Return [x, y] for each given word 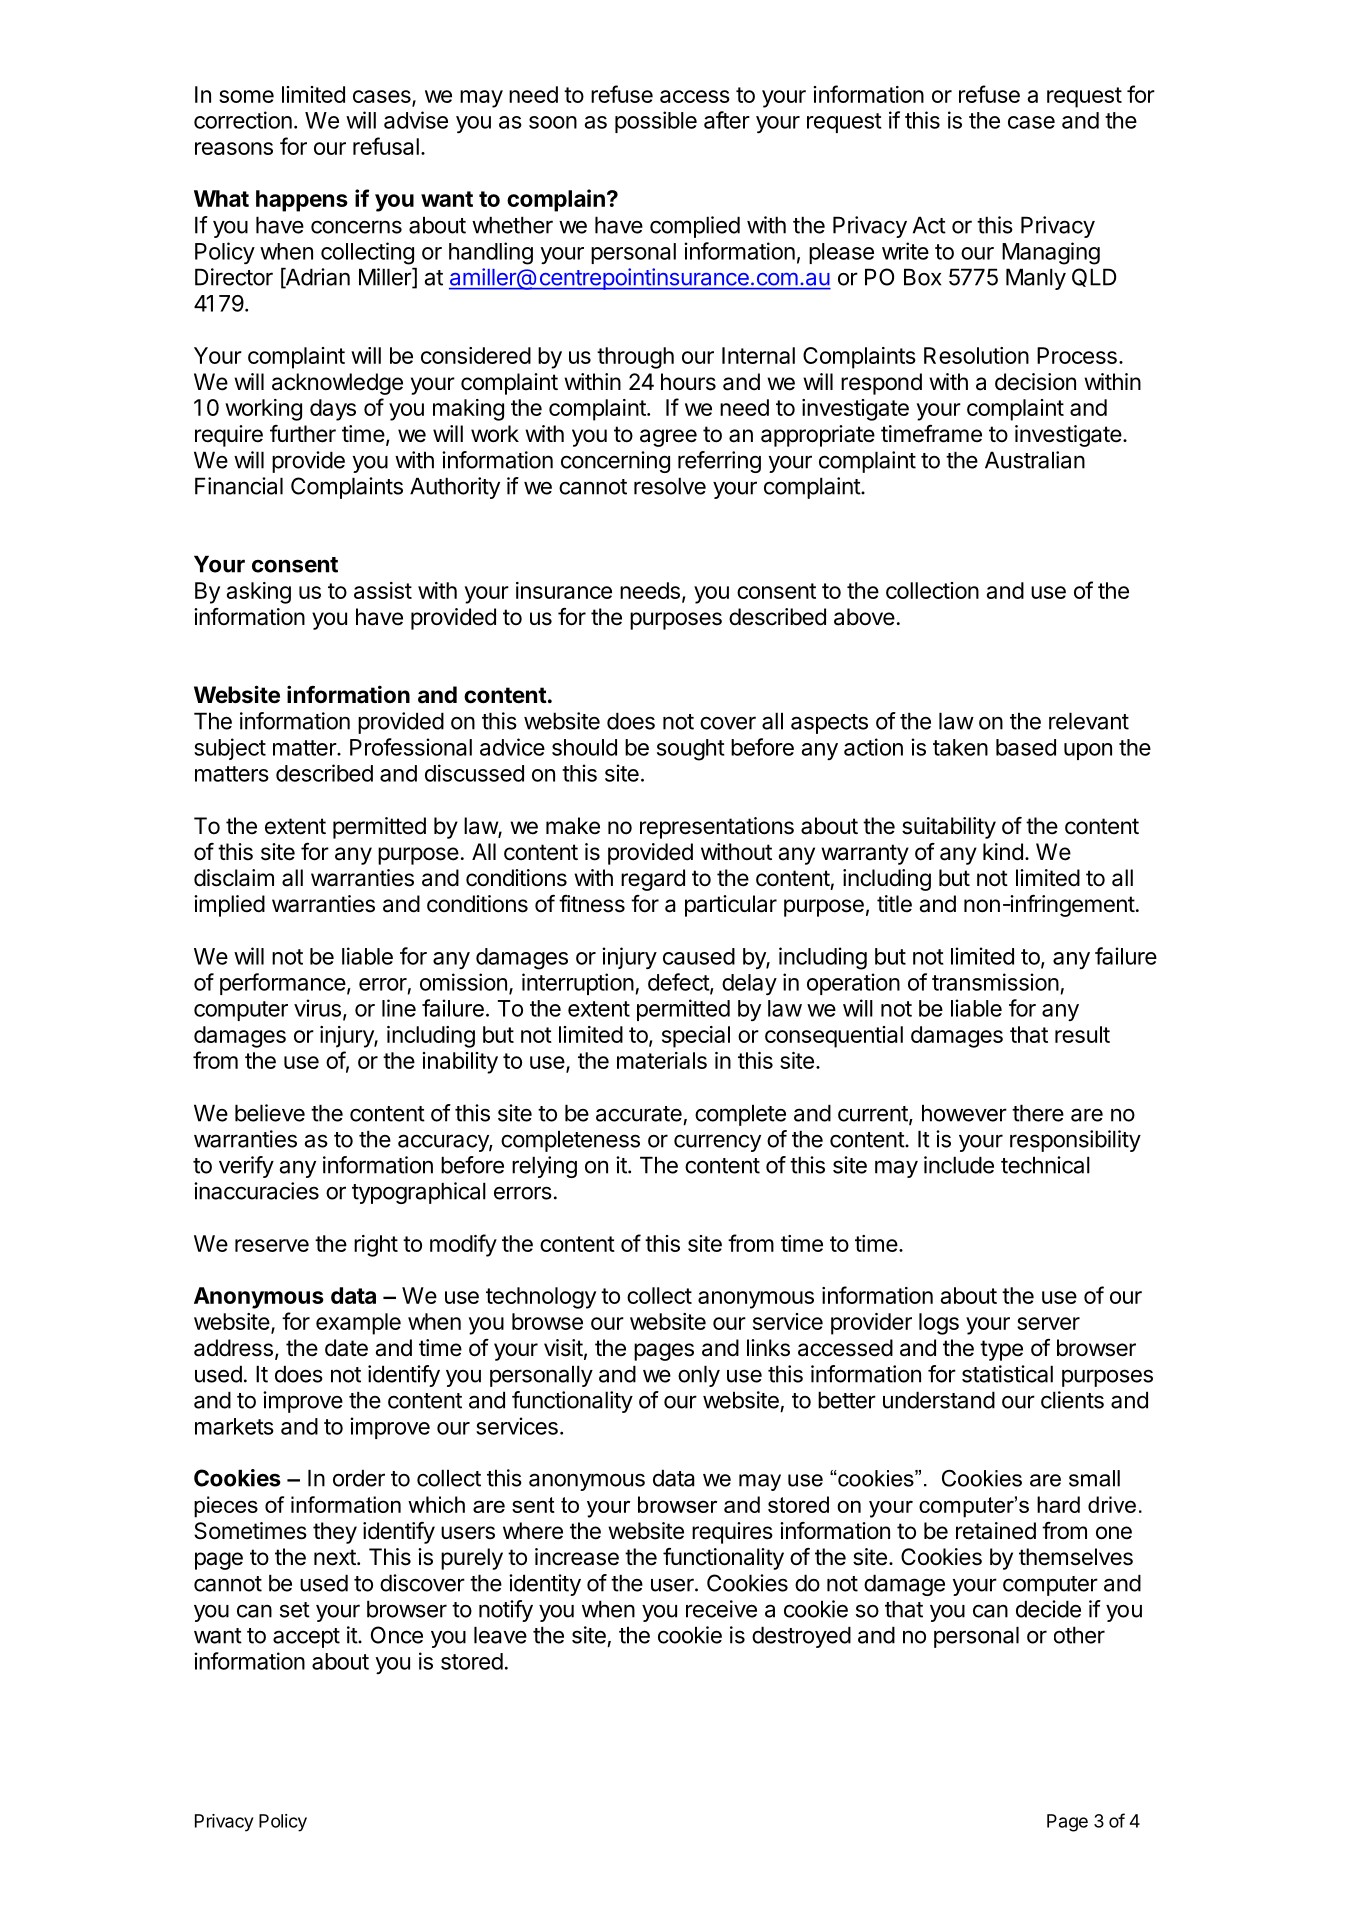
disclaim [234, 878]
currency [717, 1143]
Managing [1051, 253]
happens [302, 201]
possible [656, 122]
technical [1045, 1165]
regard [653, 880]
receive [721, 1609]
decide [1048, 1609]
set [295, 1610]
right [376, 1246]
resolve [670, 486]
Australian [1035, 460]
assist [383, 590]
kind [1003, 852]
